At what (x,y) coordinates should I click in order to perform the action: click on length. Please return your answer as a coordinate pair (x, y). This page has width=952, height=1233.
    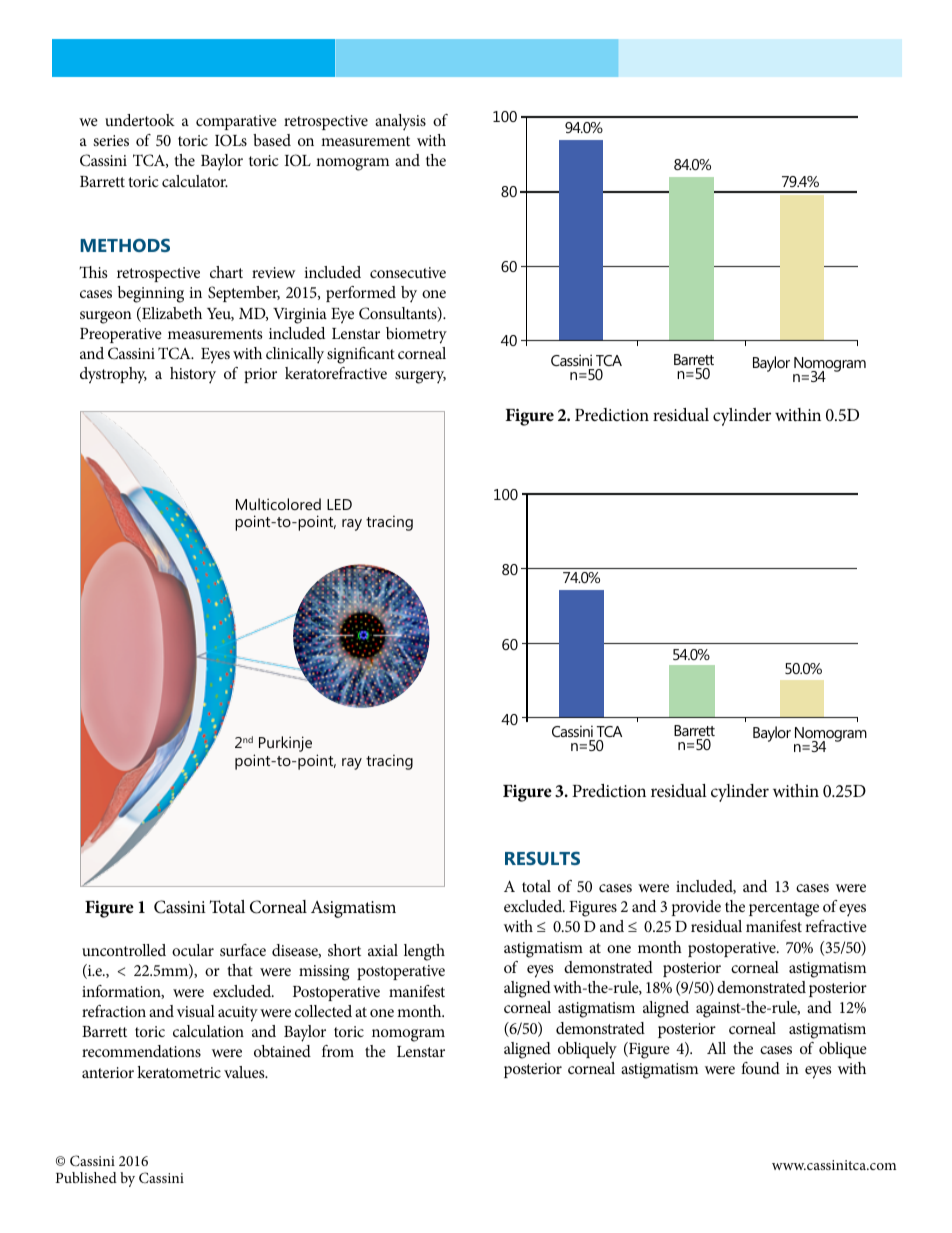
    Looking at the image, I should click on (424, 952).
